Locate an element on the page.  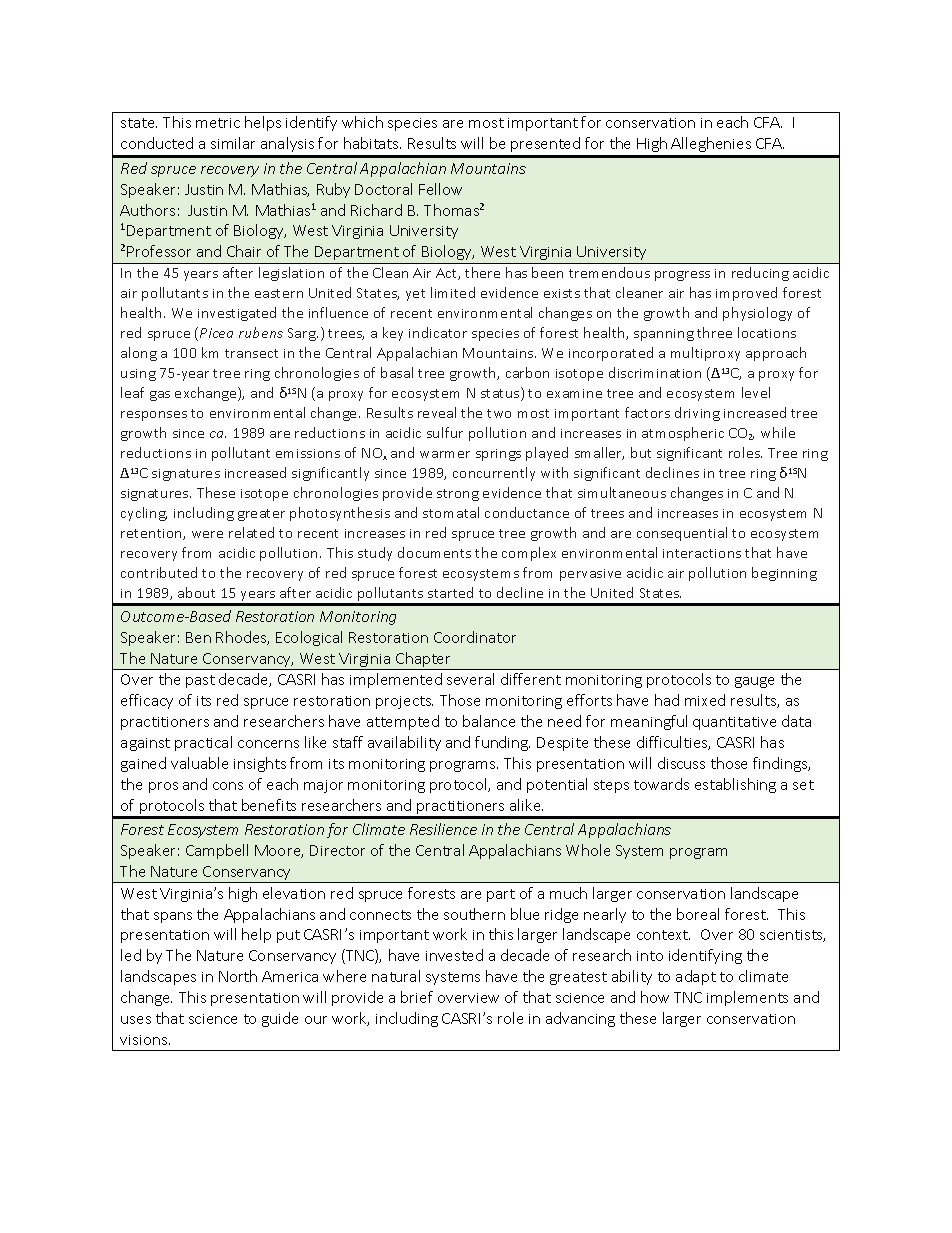
started is located at coordinates (450, 592).
